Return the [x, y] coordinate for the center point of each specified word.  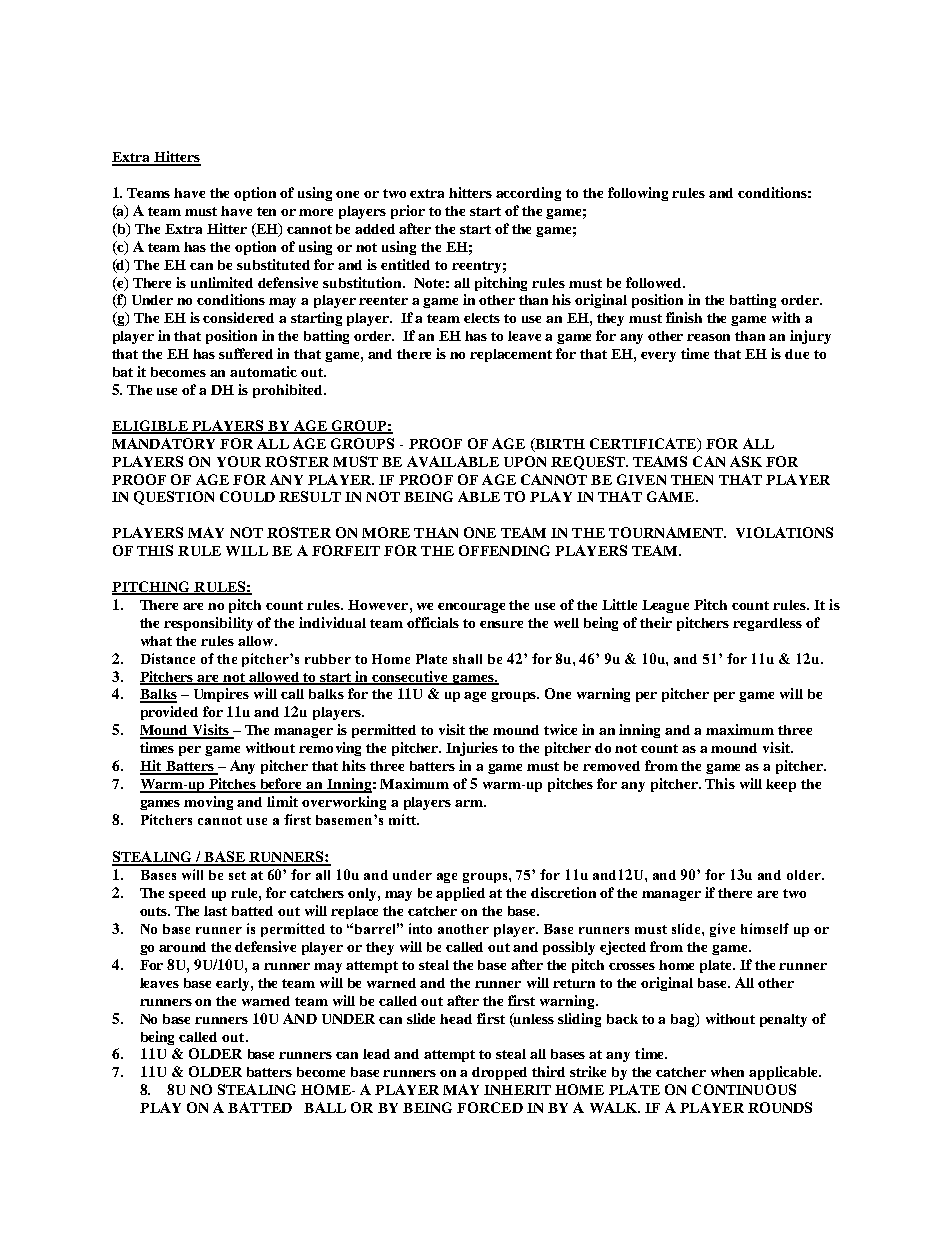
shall [467, 659]
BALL [325, 1107]
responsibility [208, 624]
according [528, 194]
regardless [767, 624]
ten [266, 211]
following [638, 194]
